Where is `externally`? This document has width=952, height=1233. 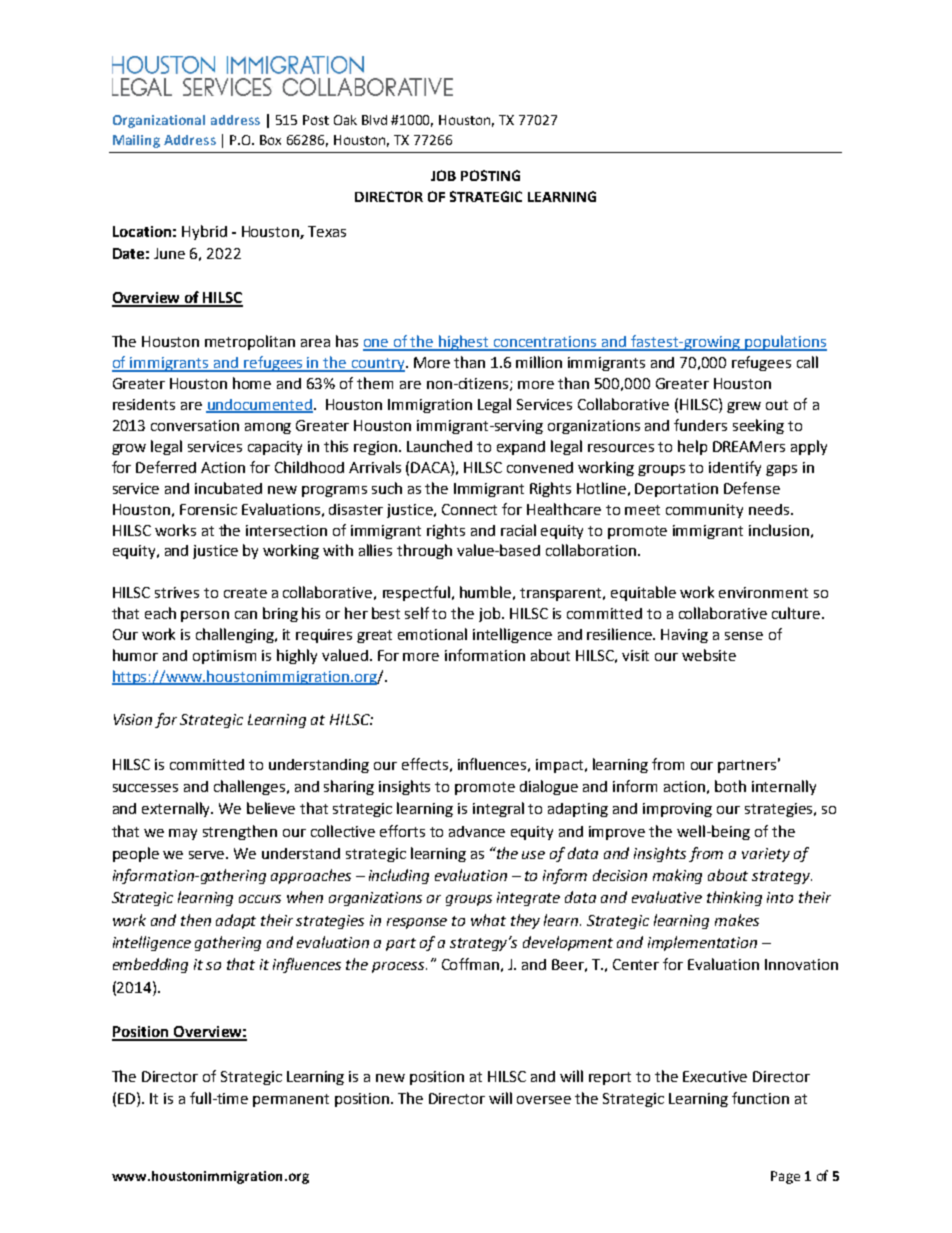
externally is located at coordinates (177, 809).
